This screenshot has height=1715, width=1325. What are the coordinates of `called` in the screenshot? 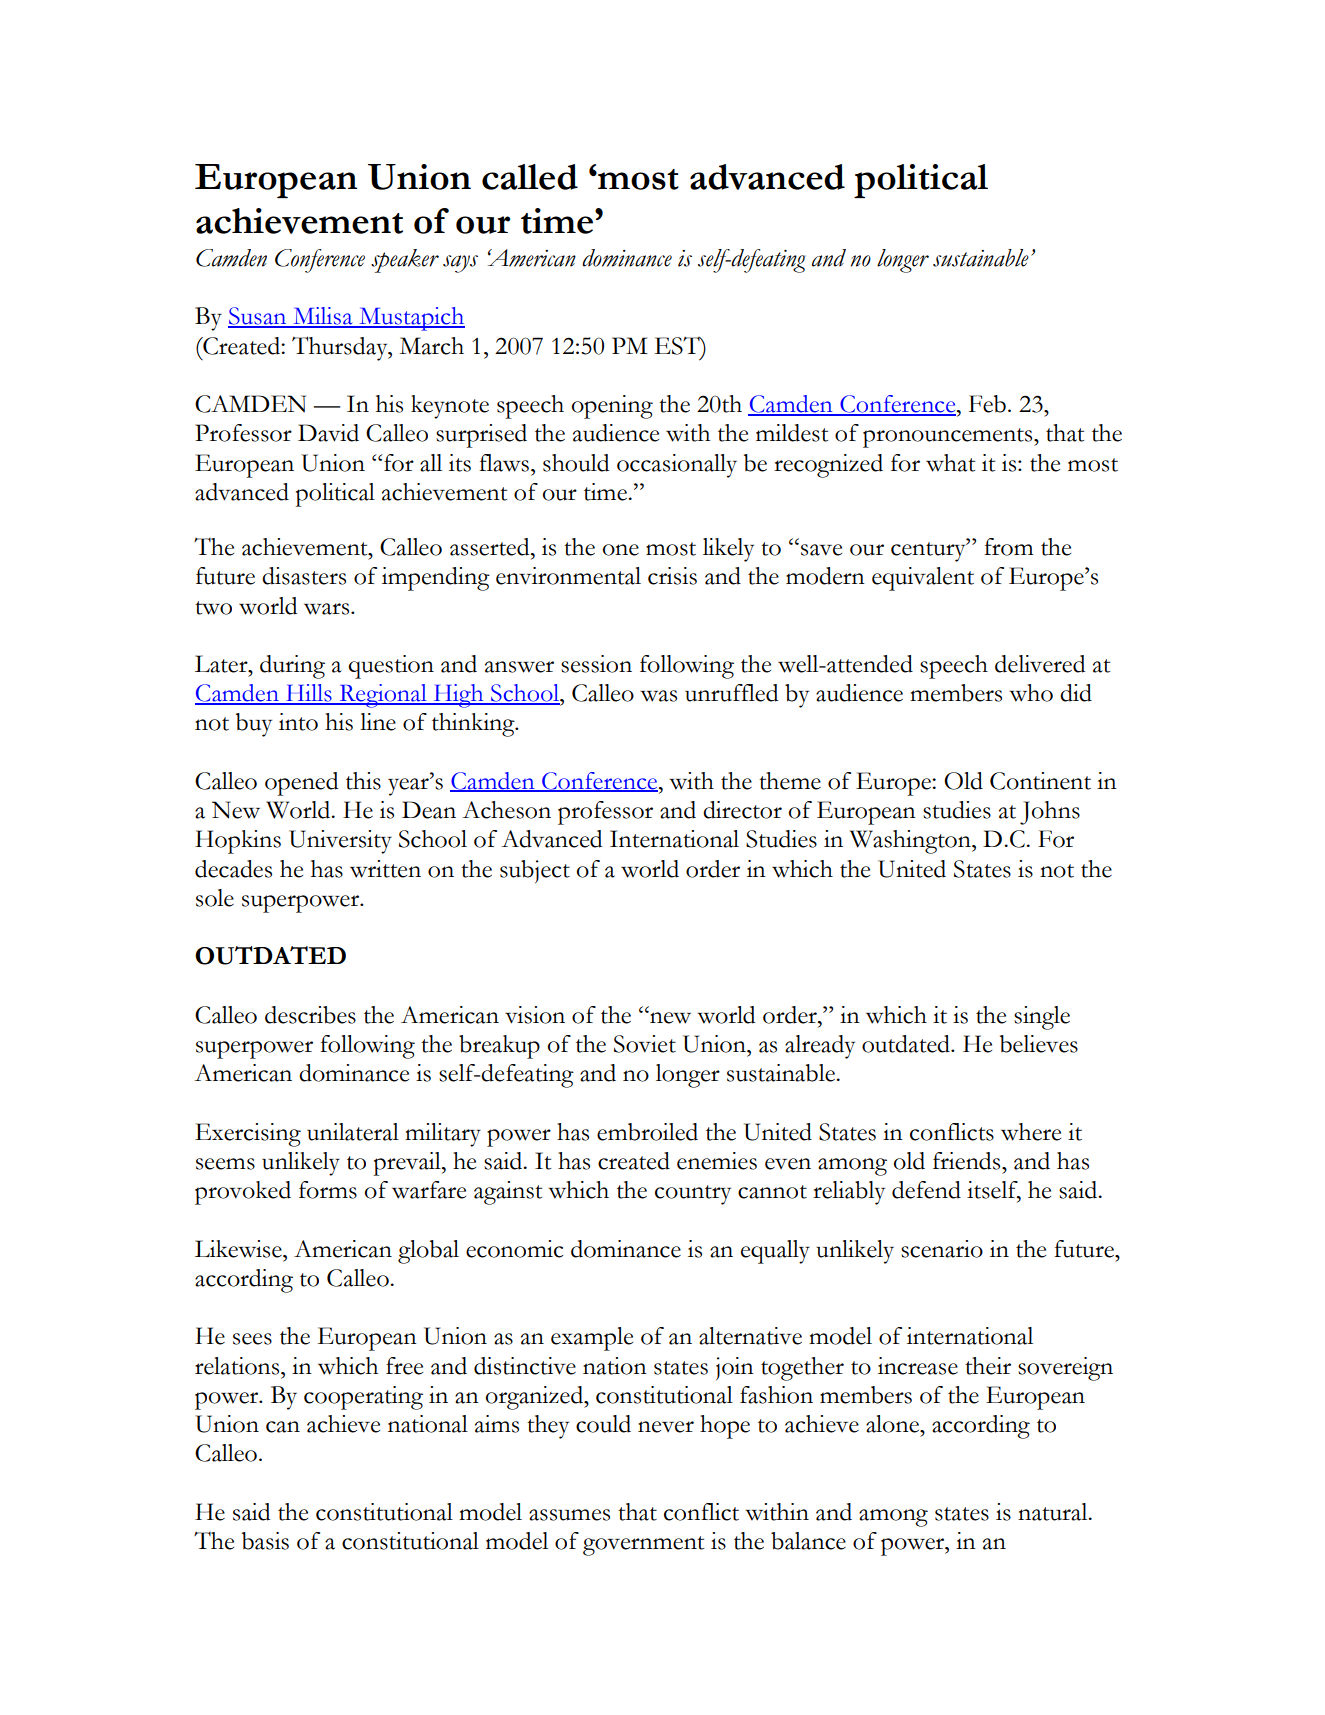 It's located at (530, 177).
